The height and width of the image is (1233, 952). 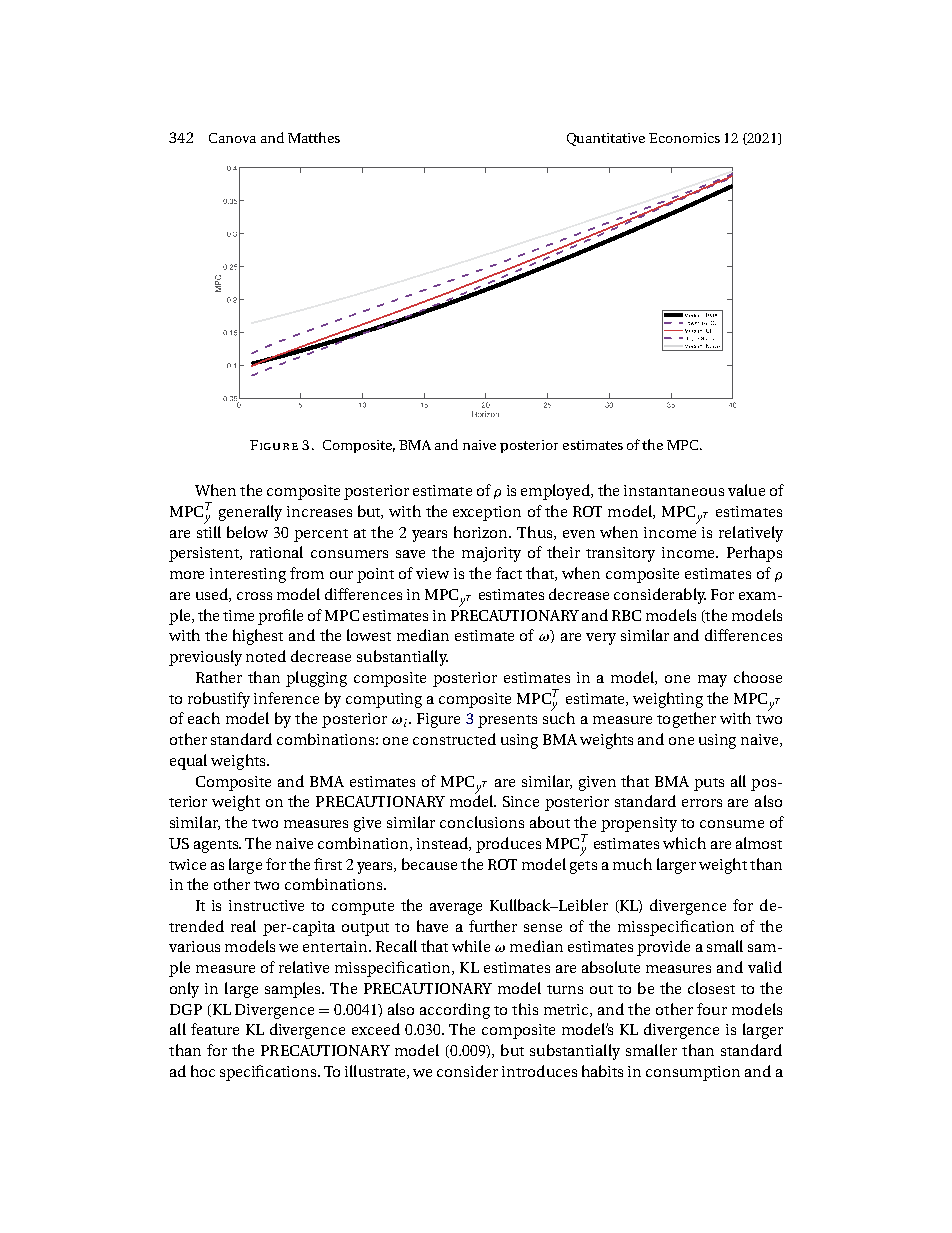 What do you see at coordinates (606, 139) in the image?
I see `Quantitative` at bounding box center [606, 139].
